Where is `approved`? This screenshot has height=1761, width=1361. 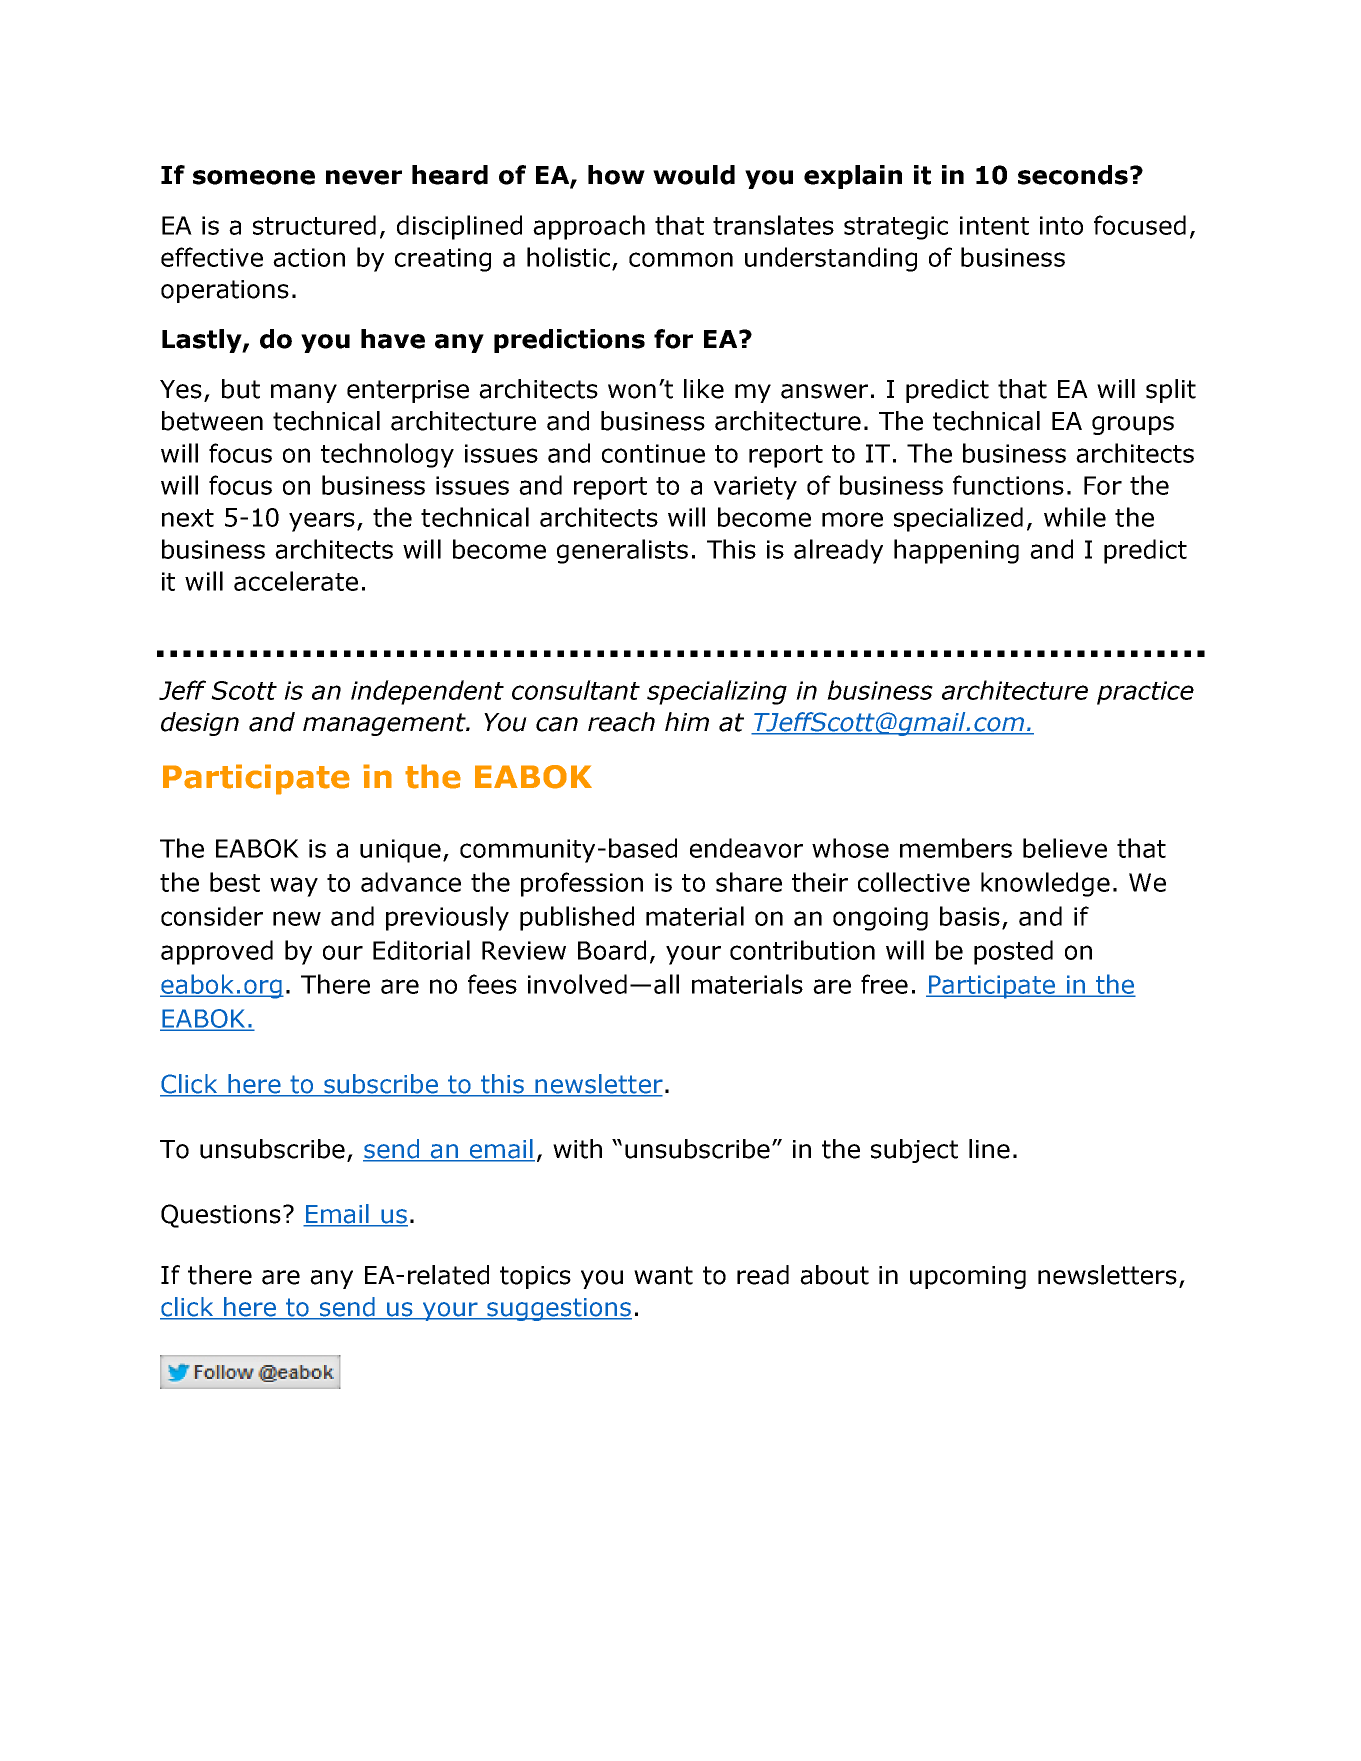 approved is located at coordinates (217, 952).
